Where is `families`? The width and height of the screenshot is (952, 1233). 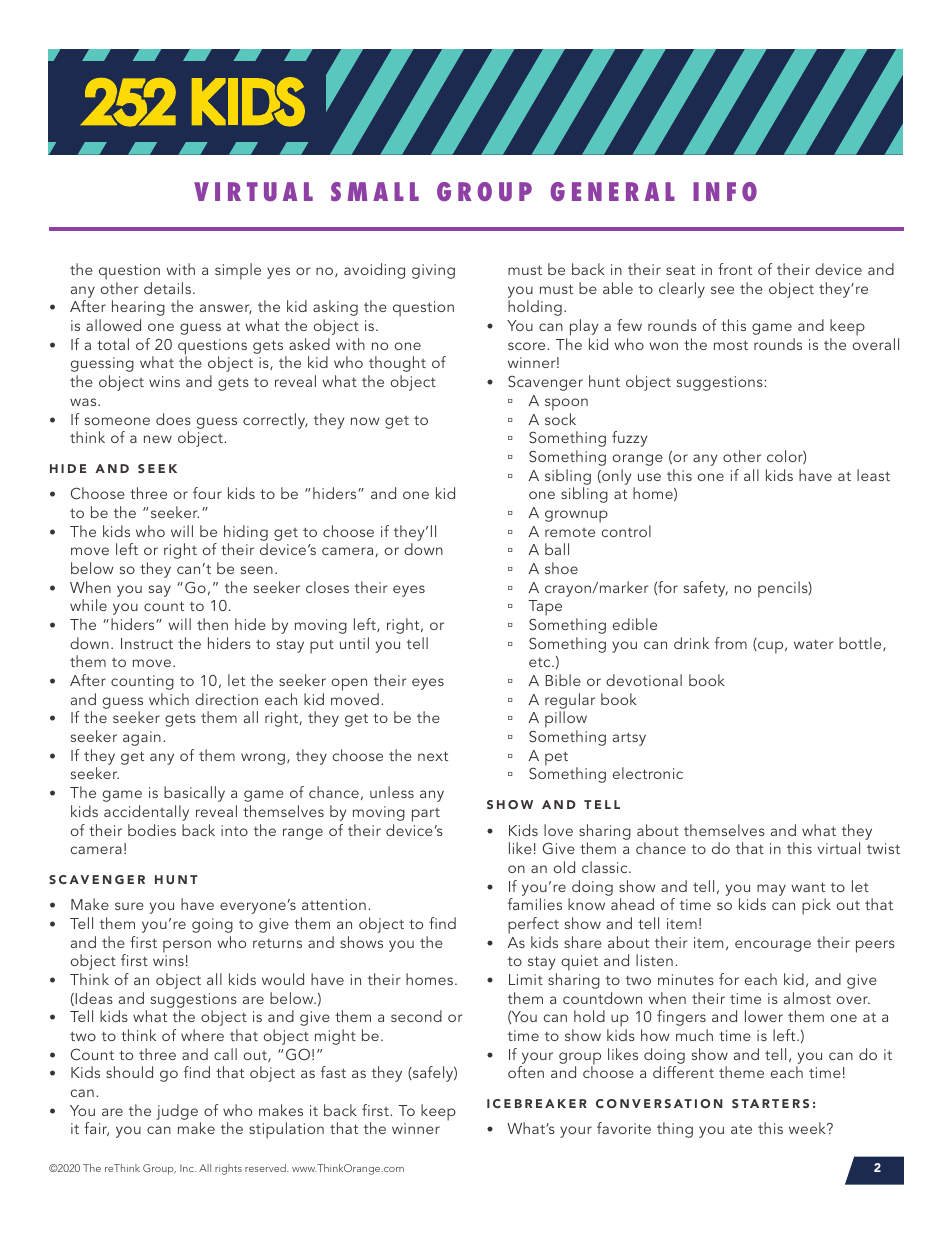
families is located at coordinates (535, 904).
